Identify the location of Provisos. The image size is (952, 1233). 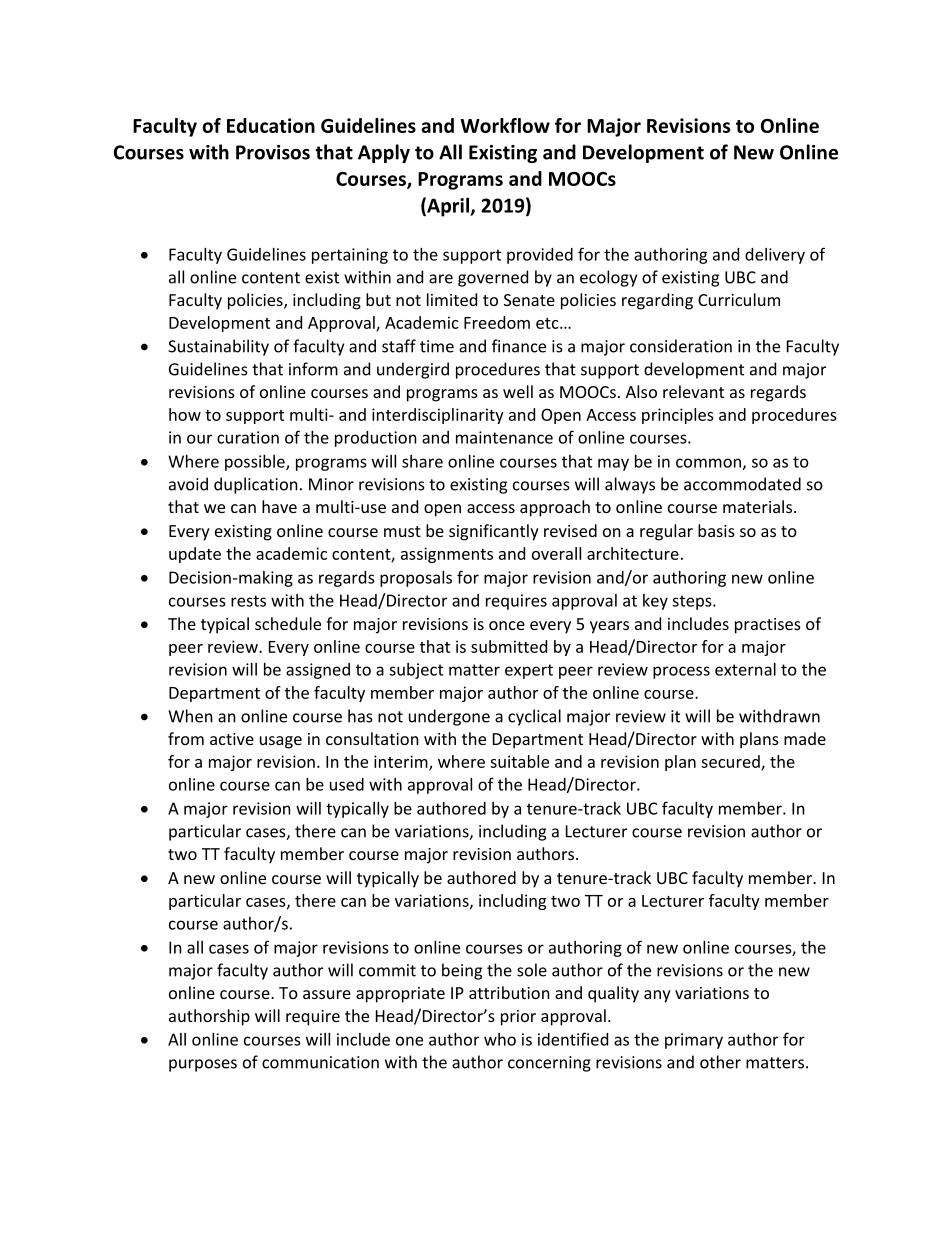
(273, 152).
